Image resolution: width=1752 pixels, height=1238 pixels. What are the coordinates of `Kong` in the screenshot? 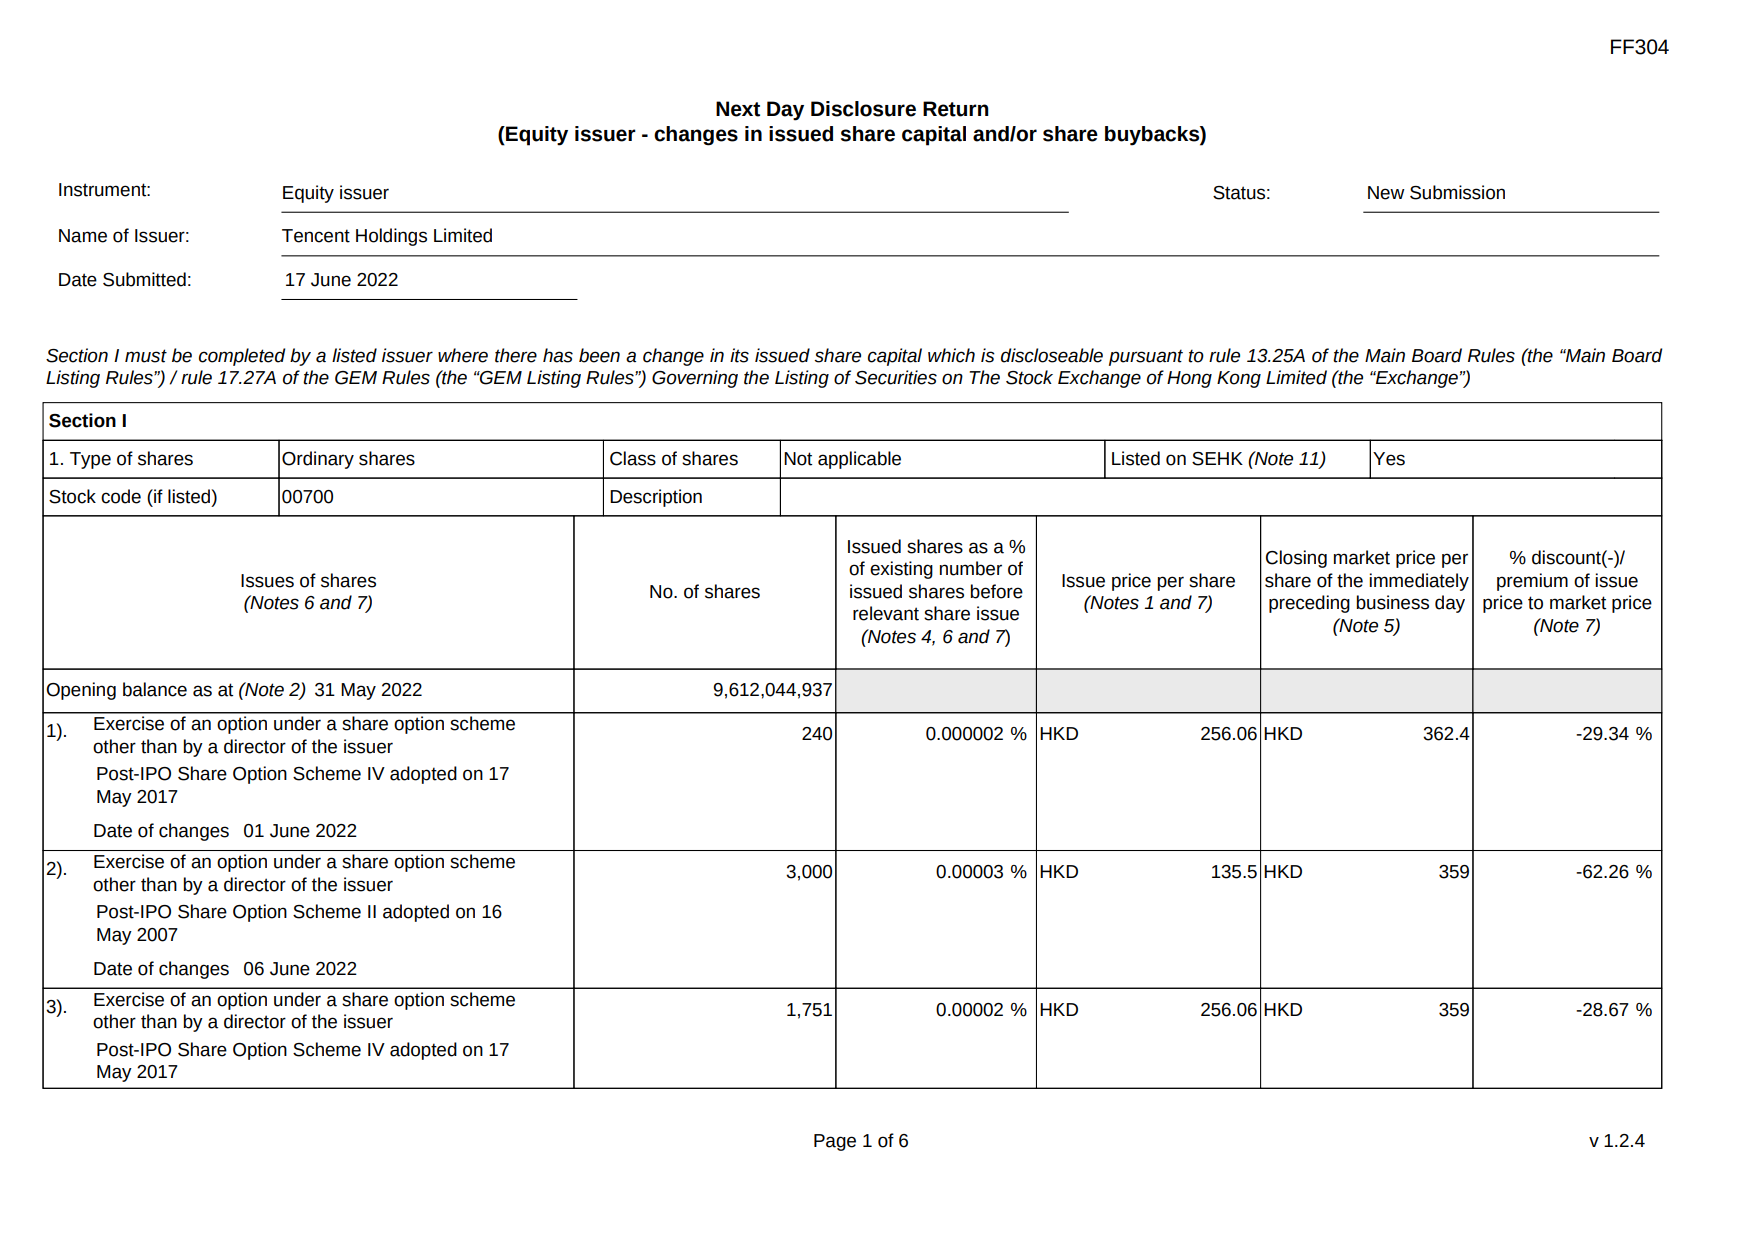 It's located at (1239, 379).
